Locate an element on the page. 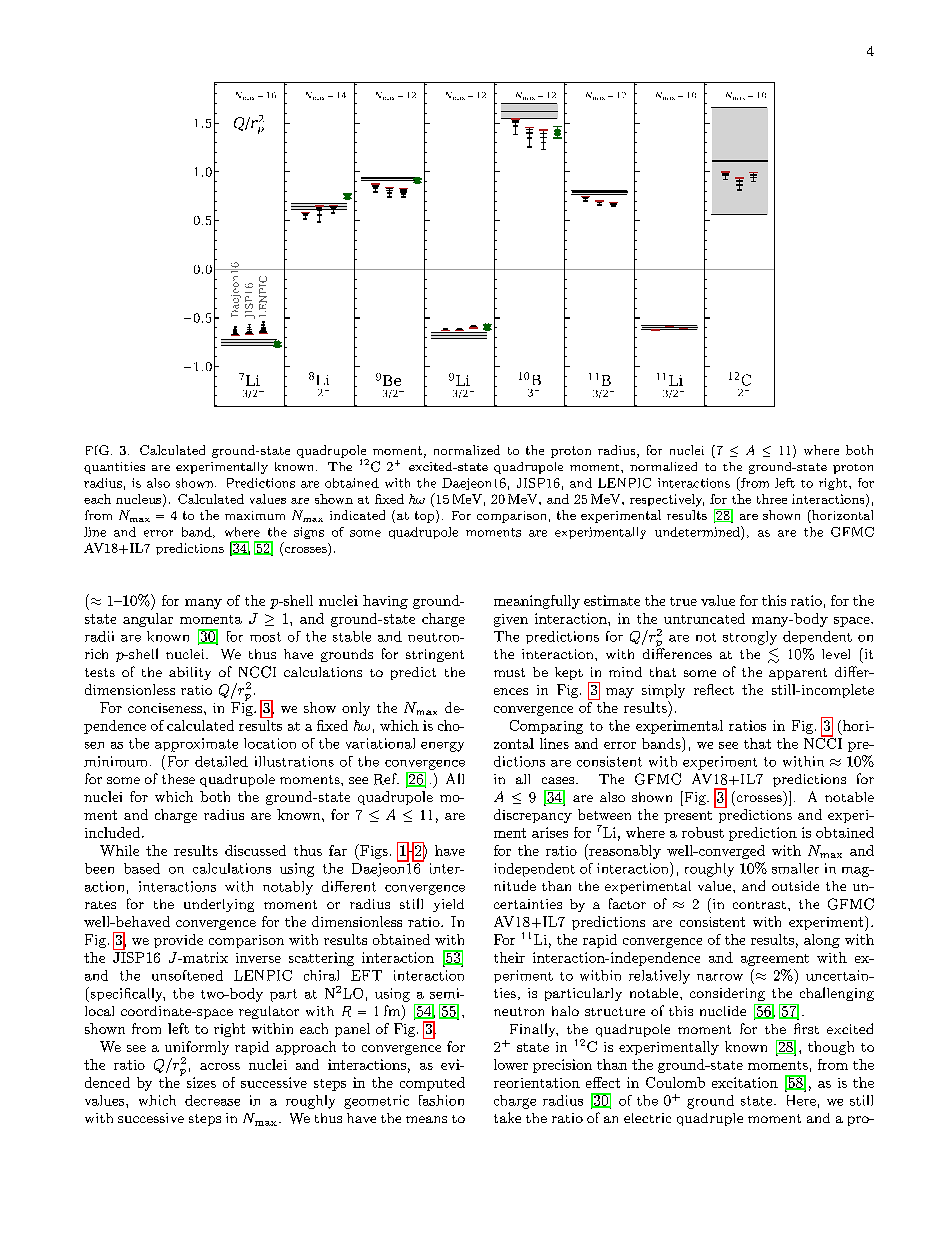 The width and height of the image is (952, 1233). indicated is located at coordinates (357, 515).
